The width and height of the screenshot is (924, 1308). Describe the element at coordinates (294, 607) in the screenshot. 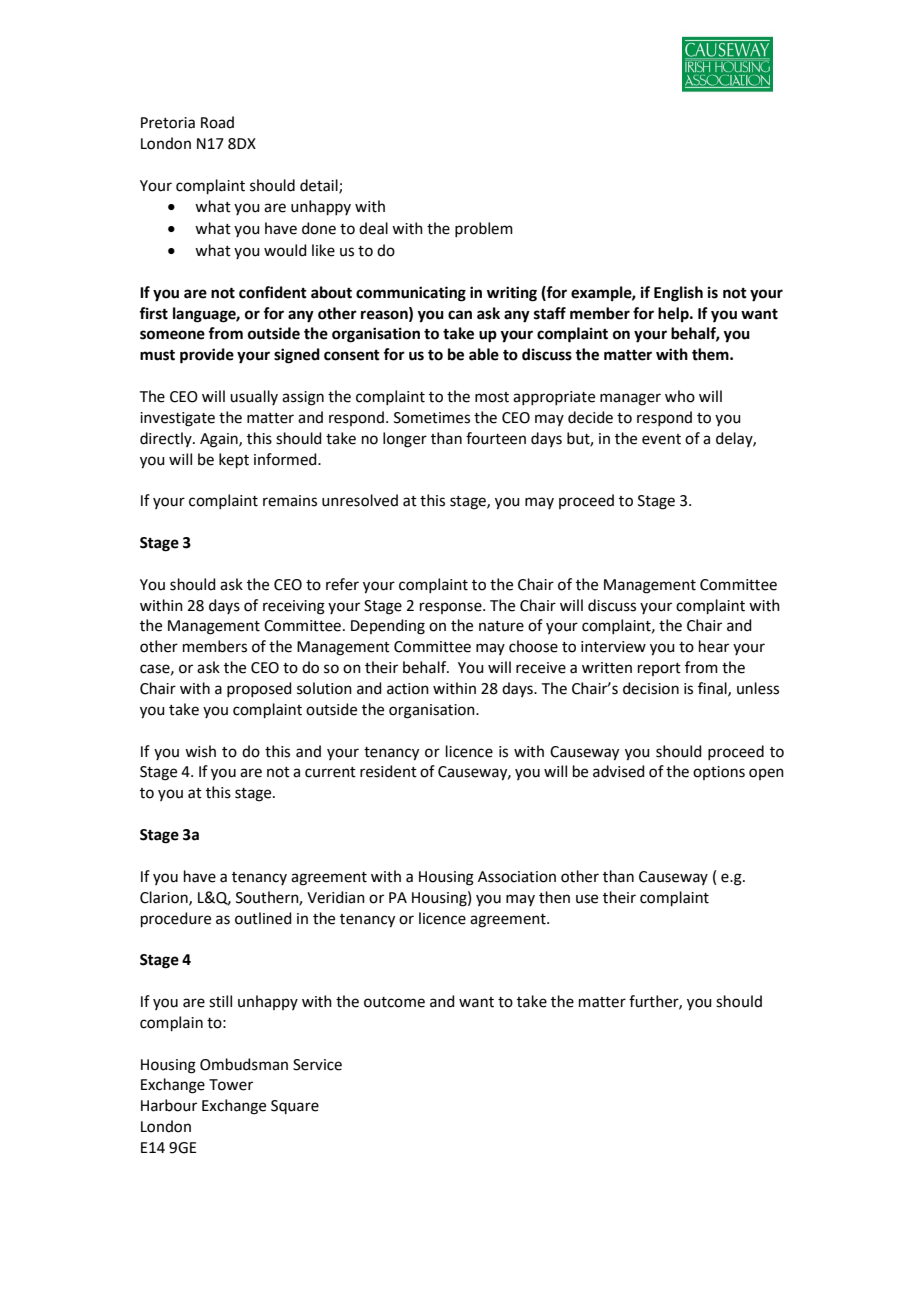

I see `receiving` at that location.
